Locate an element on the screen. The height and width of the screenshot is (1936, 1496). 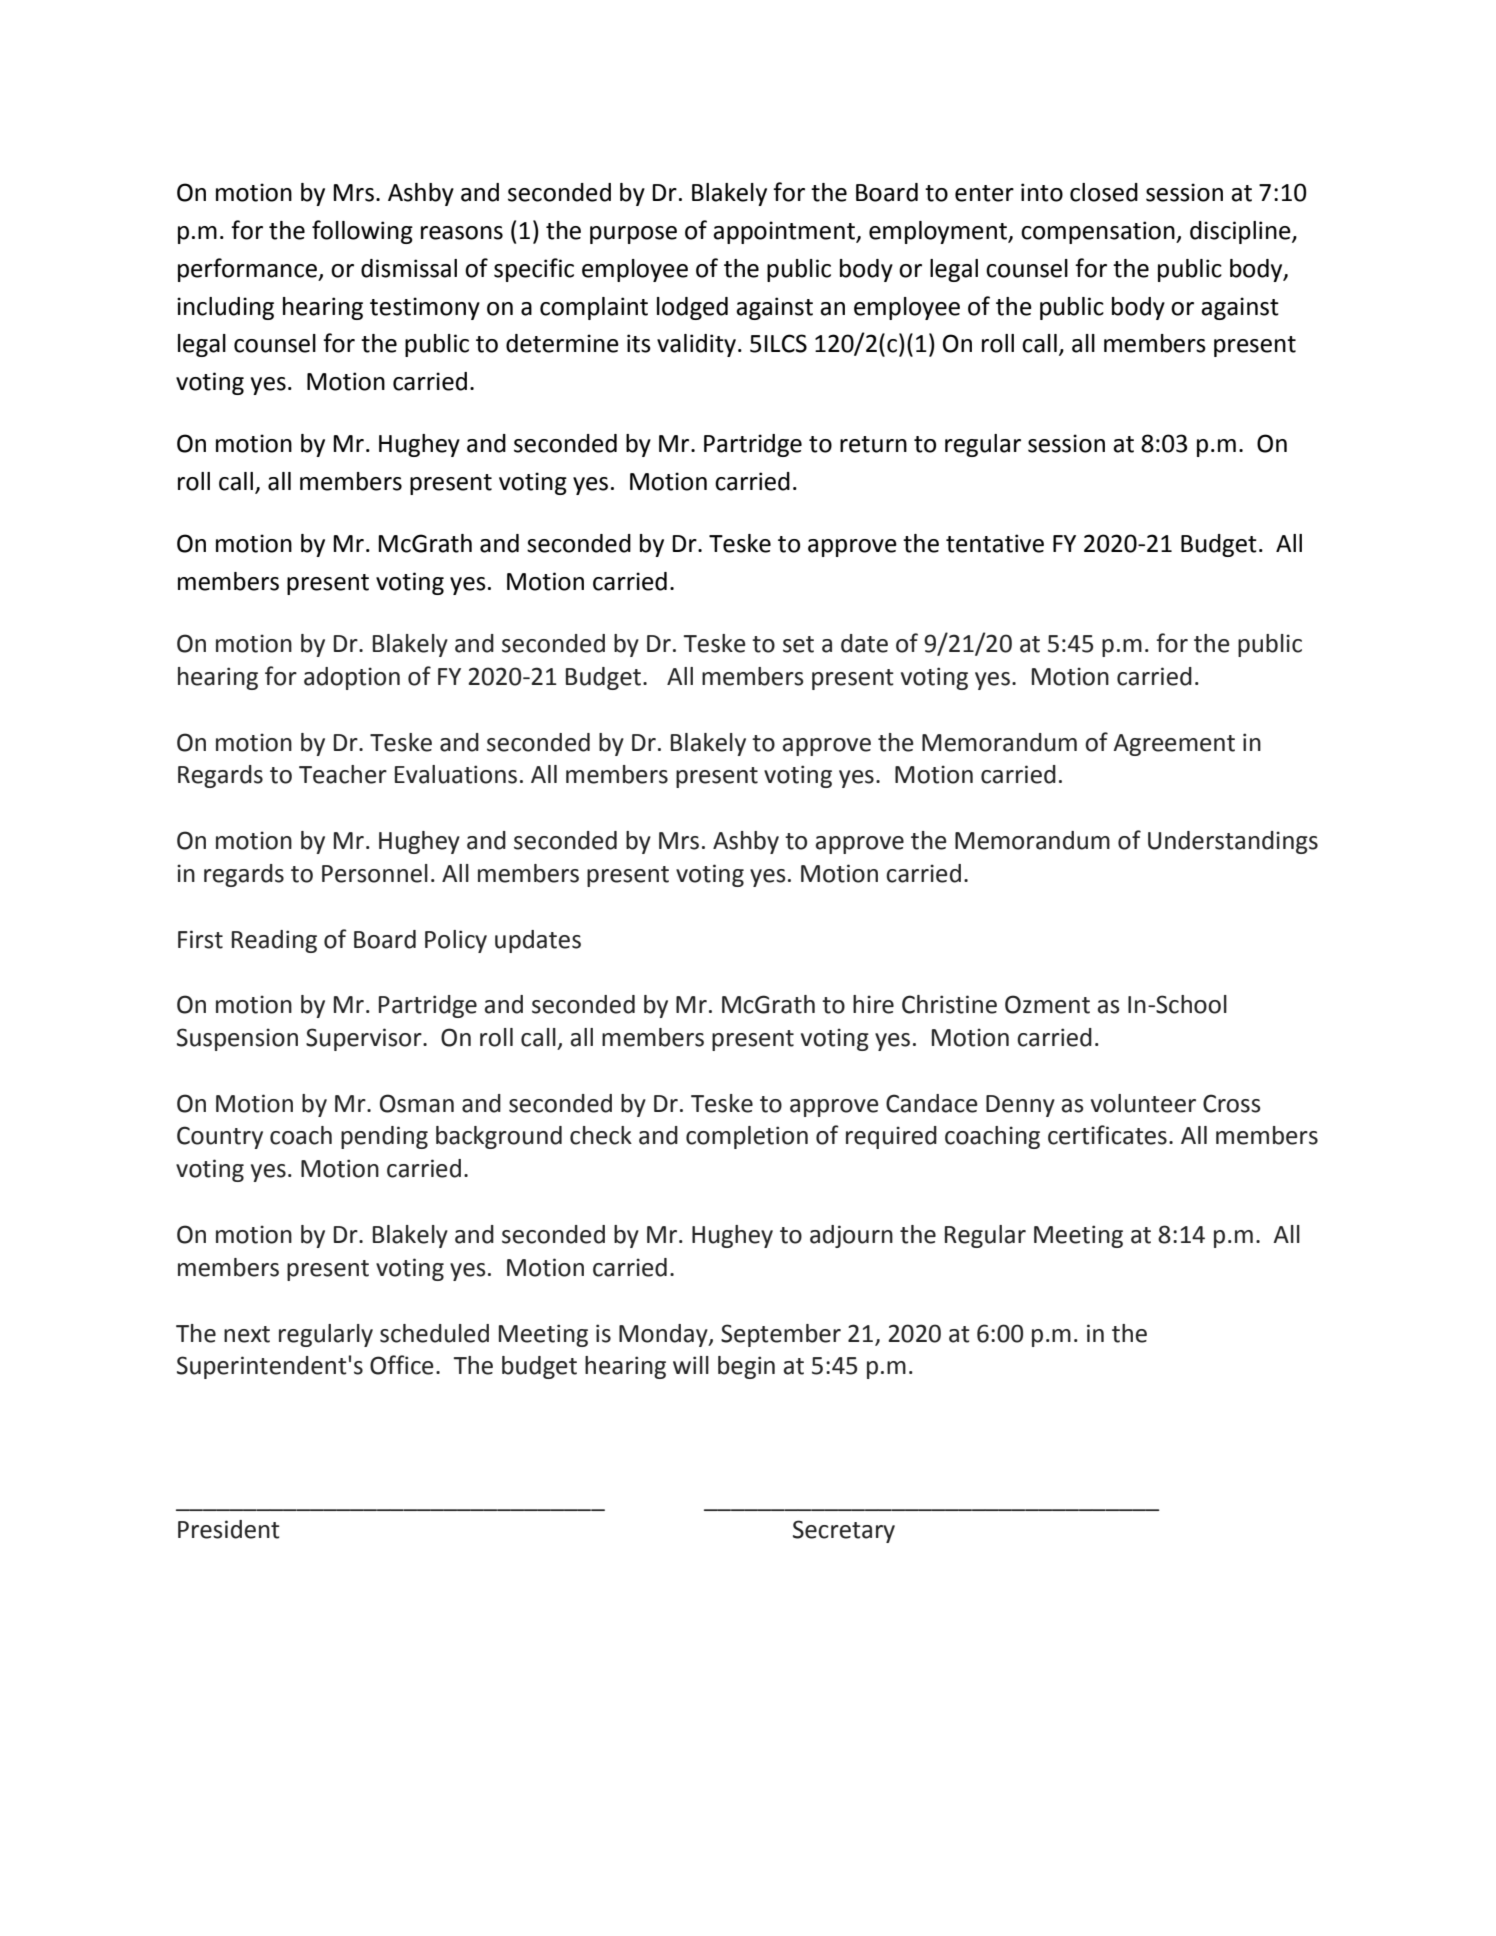
following is located at coordinates (362, 232).
